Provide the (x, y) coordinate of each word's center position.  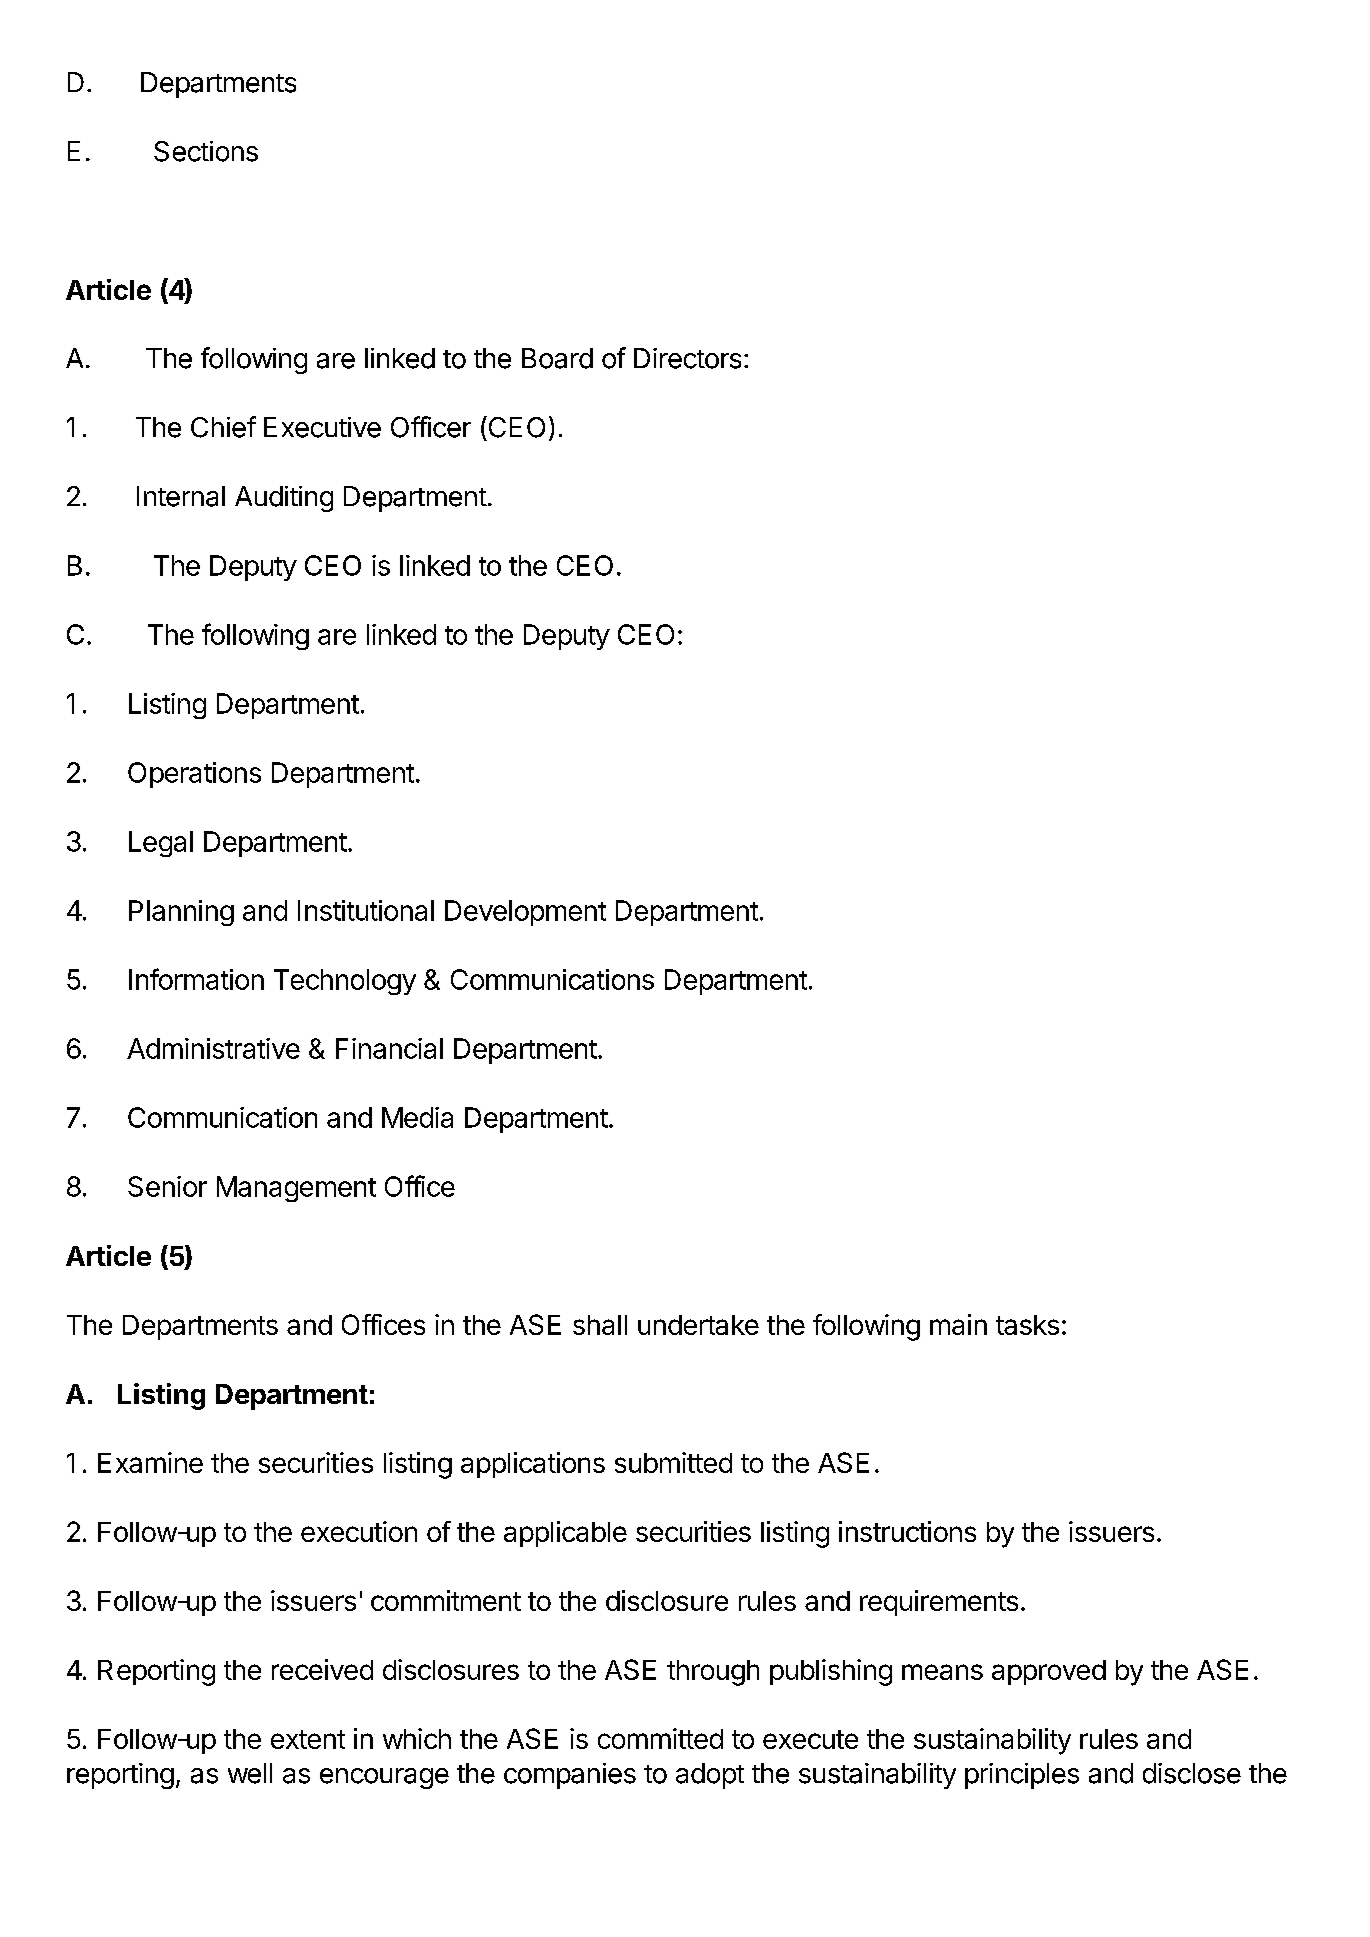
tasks (1027, 1325)
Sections (206, 151)
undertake (698, 1325)
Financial (389, 1048)
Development (525, 913)
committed (660, 1738)
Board (557, 358)
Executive (322, 427)
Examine (150, 1462)
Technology (345, 982)
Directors (687, 358)
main (958, 1324)
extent (308, 1739)
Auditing (284, 499)
